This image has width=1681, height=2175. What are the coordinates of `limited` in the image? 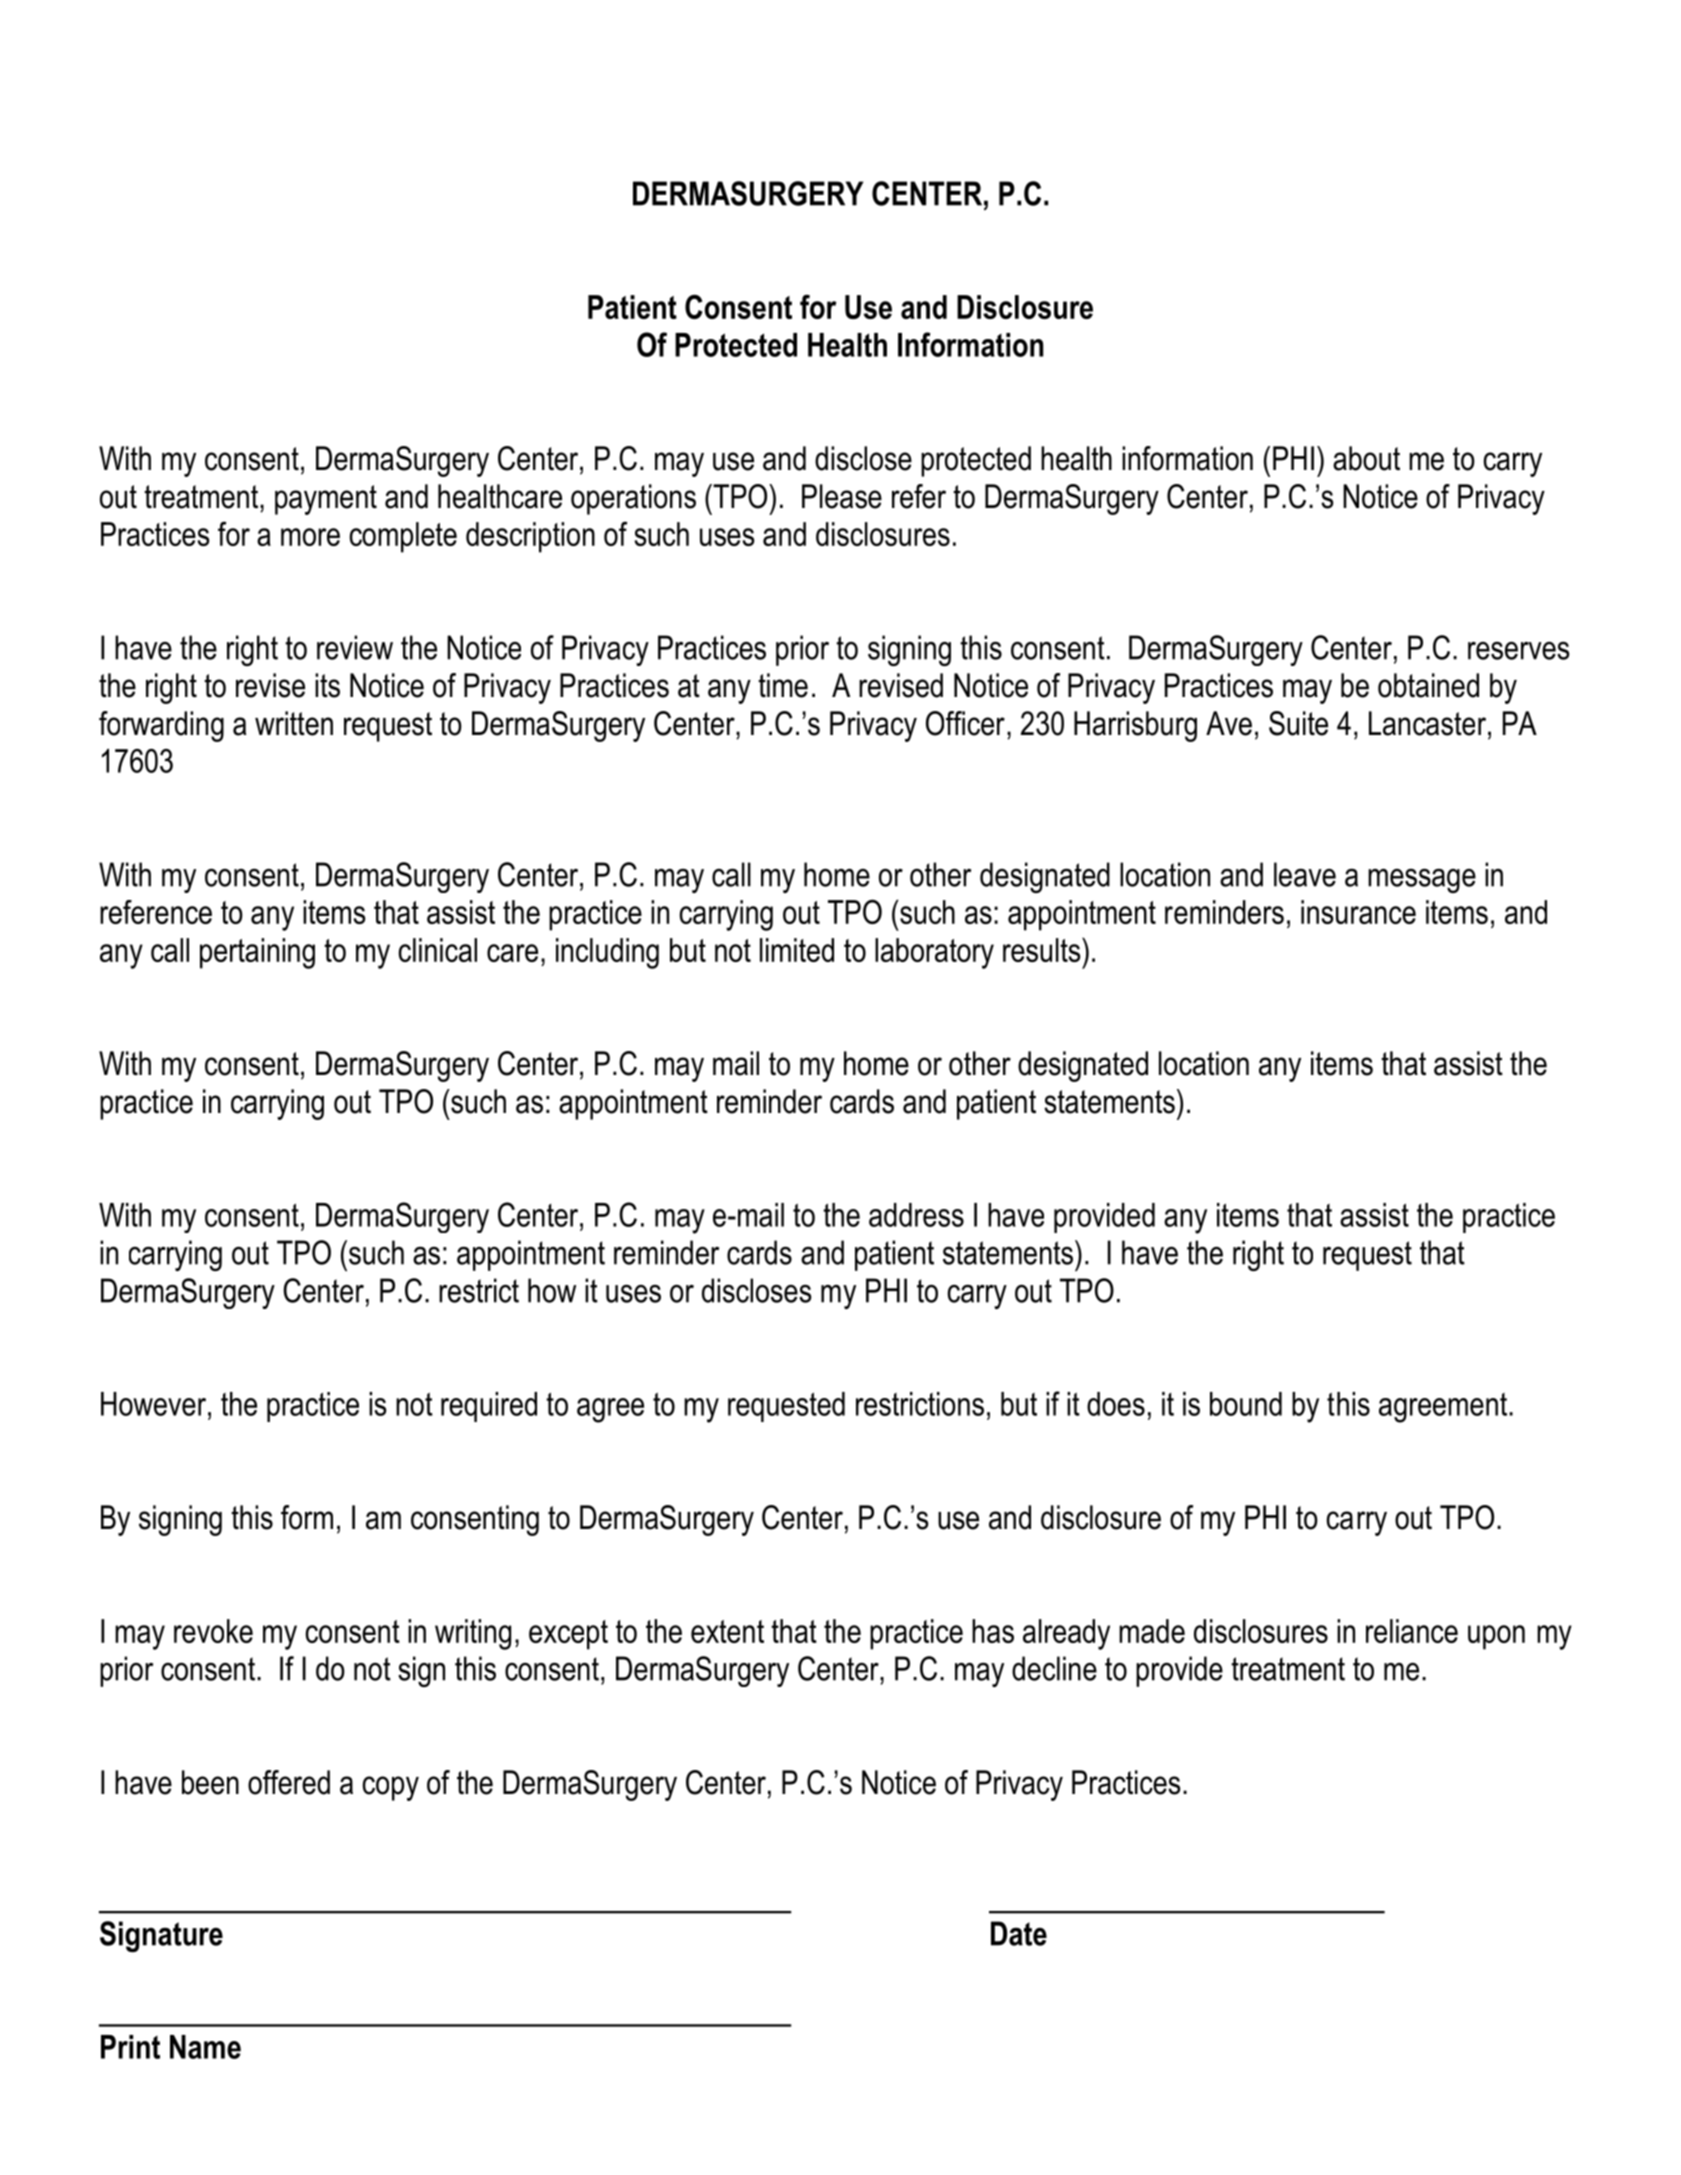 It's located at (797, 950).
